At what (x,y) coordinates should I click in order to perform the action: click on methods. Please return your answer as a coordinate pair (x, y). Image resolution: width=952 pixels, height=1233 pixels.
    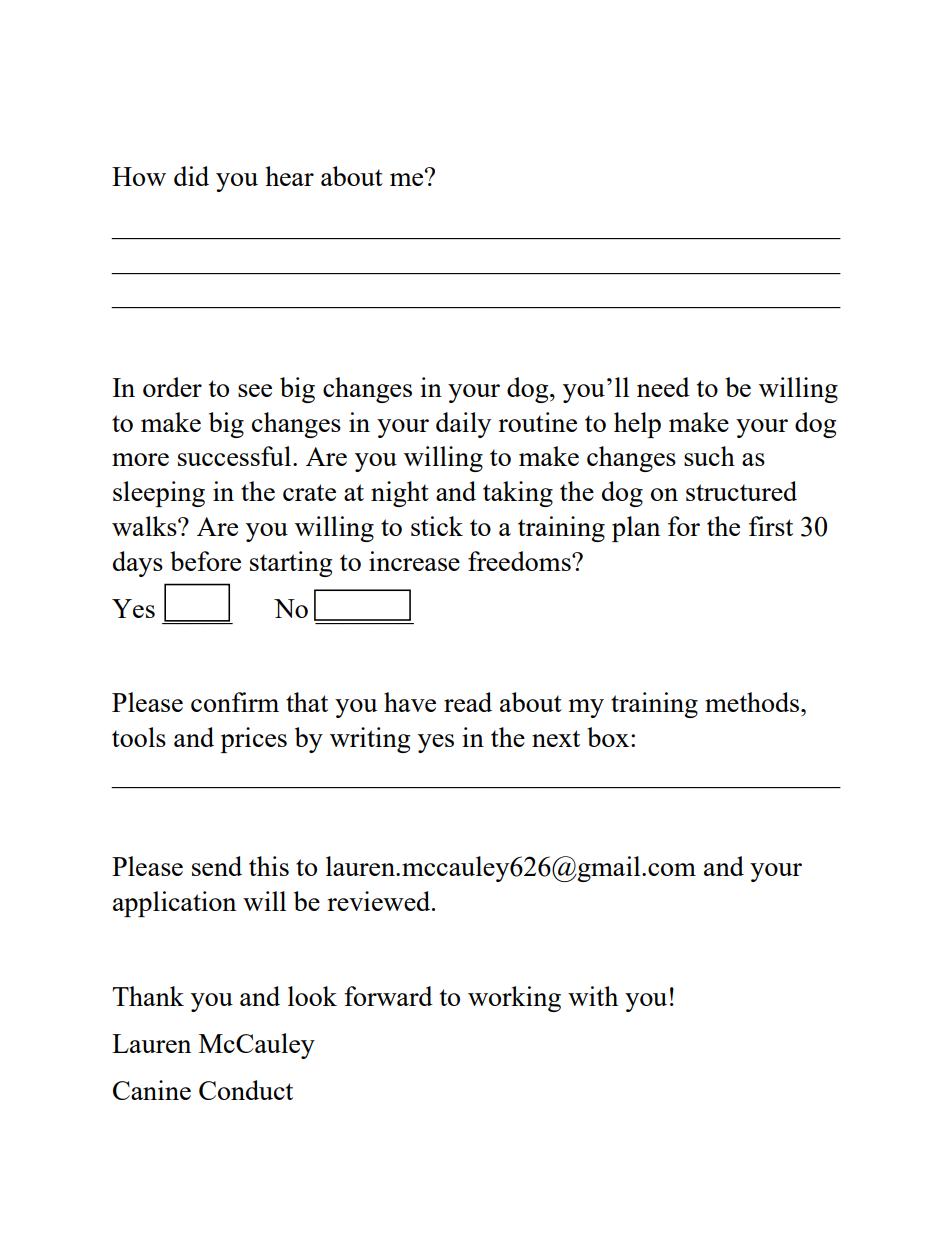
    Looking at the image, I should click on (753, 702).
